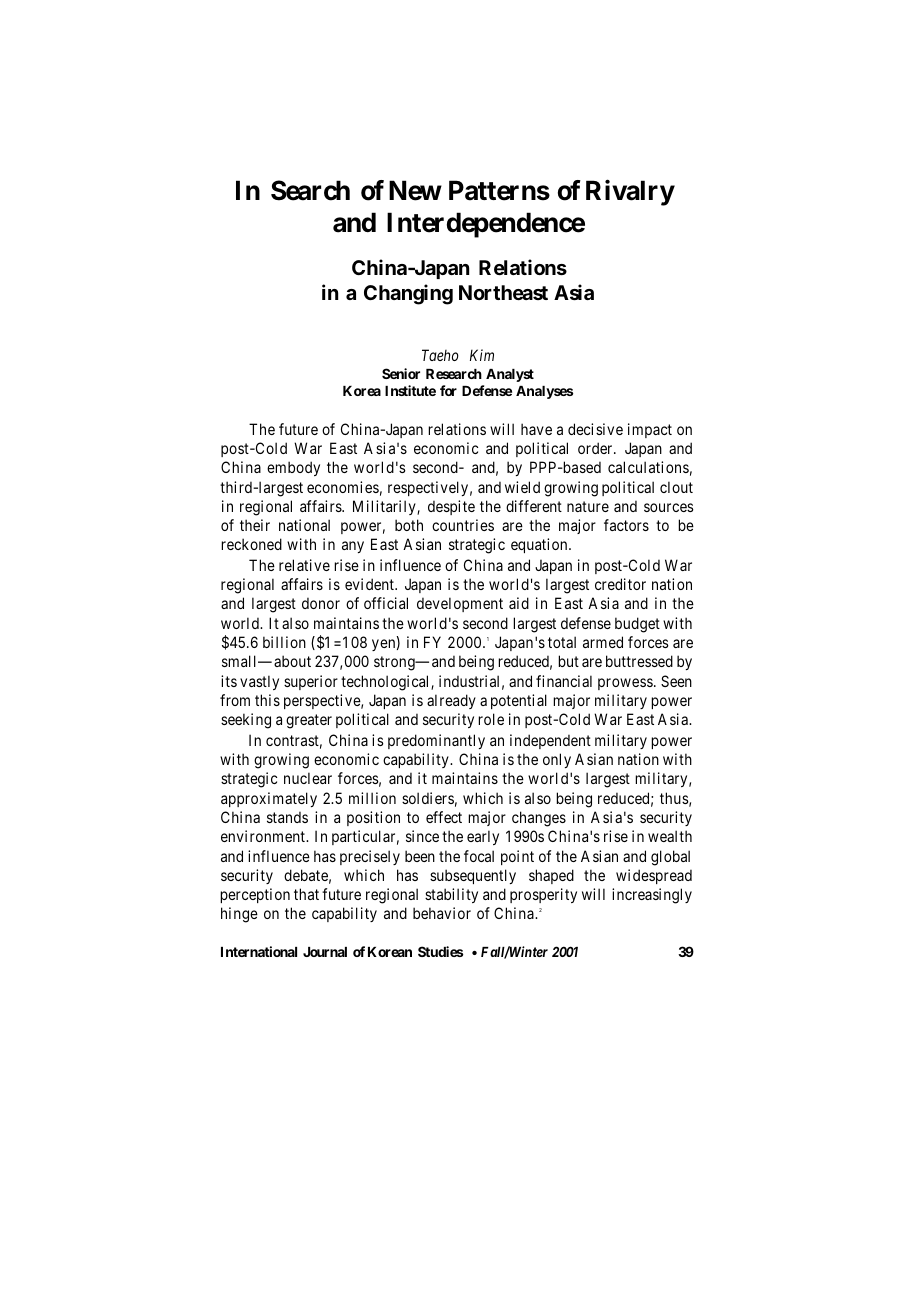  What do you see at coordinates (293, 468) in the screenshot?
I see `embody` at bounding box center [293, 468].
